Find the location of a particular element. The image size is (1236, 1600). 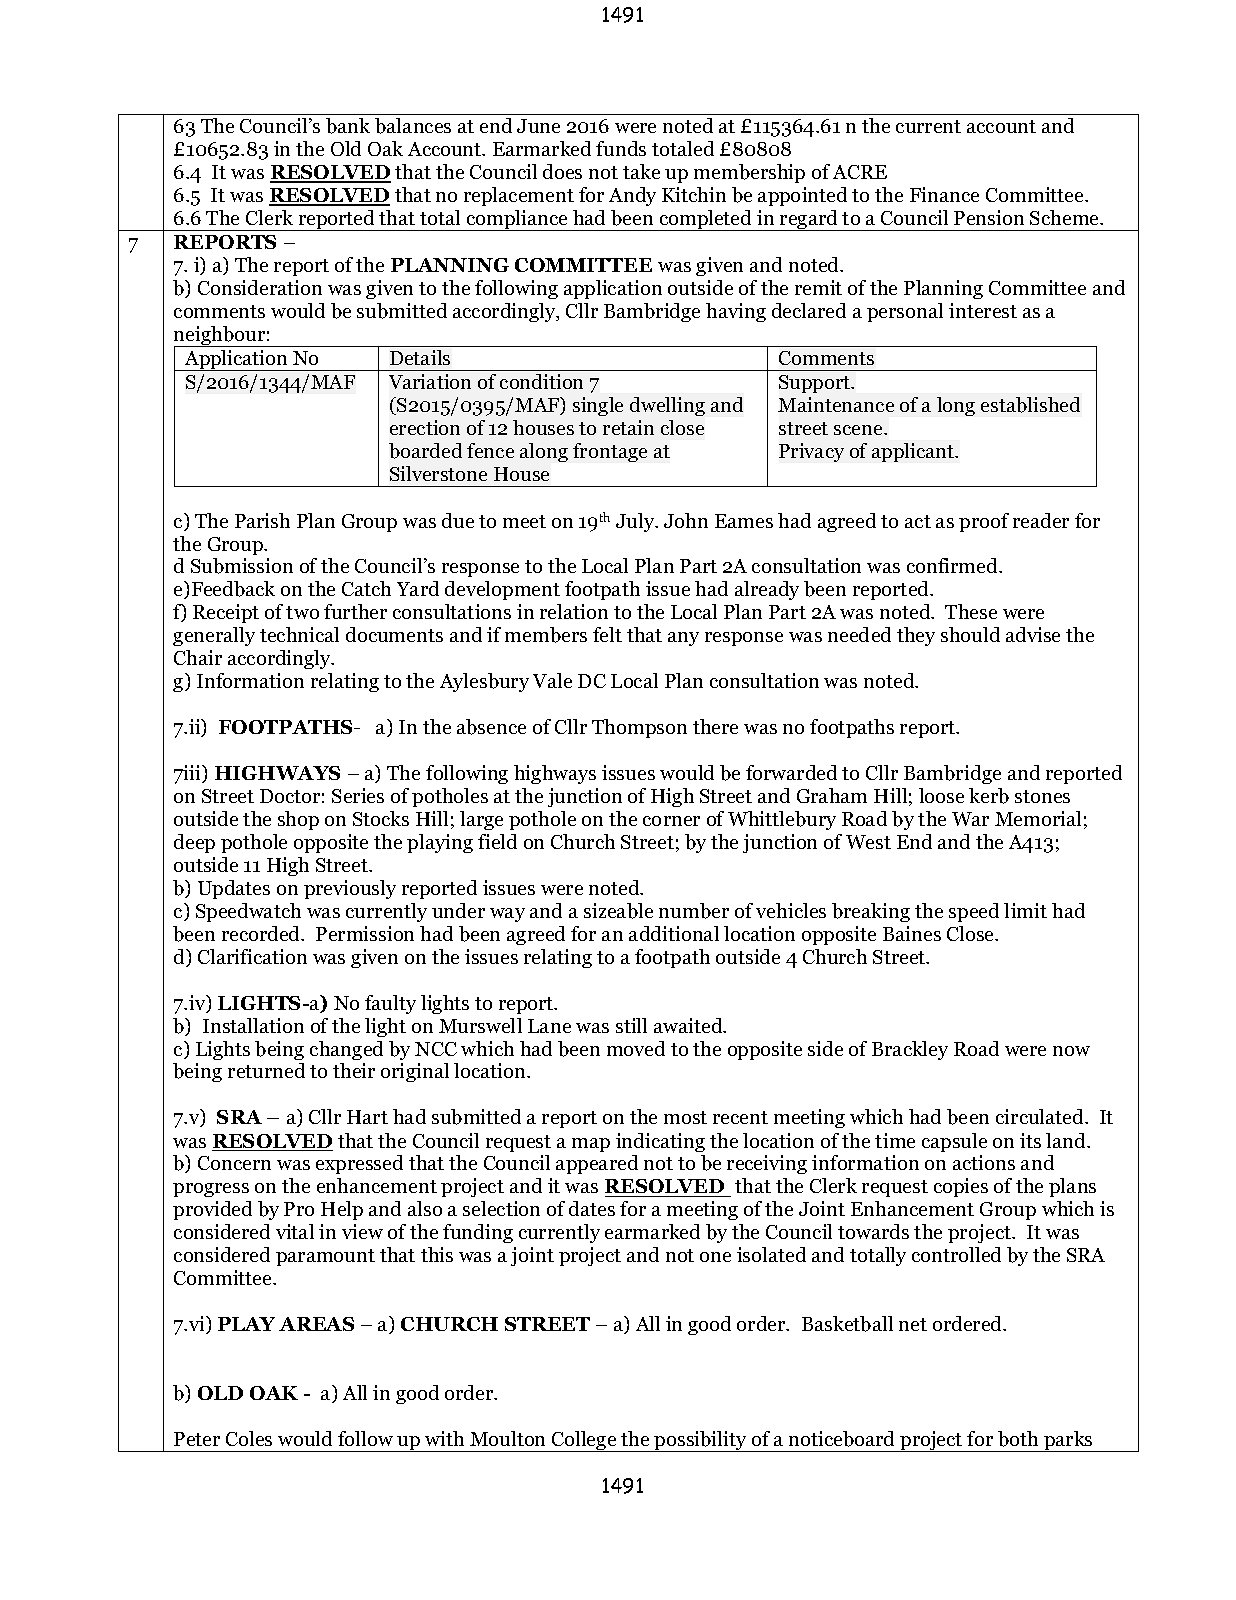

take is located at coordinates (641, 171).
